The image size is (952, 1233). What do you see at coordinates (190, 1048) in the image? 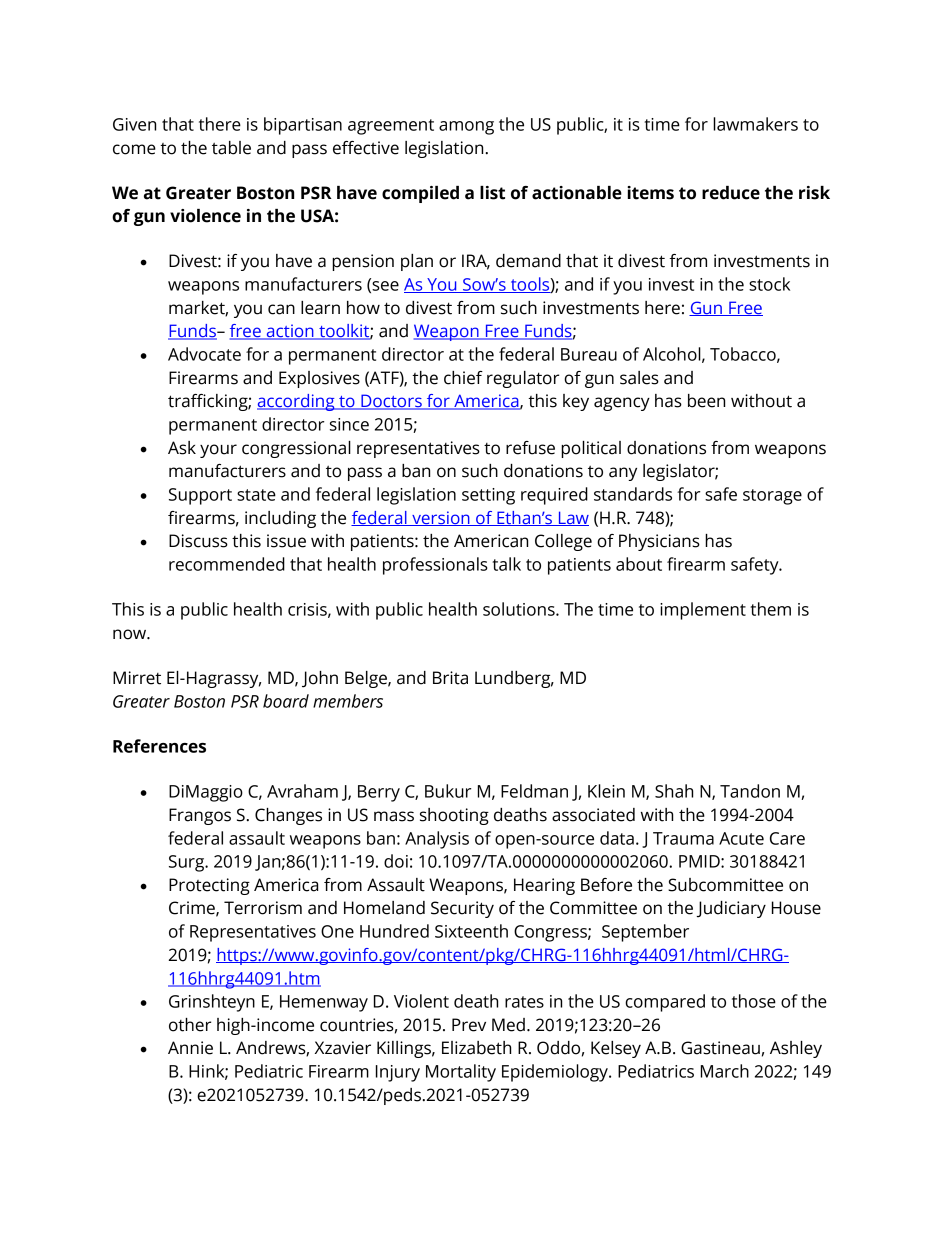
I see `Annie` at bounding box center [190, 1048].
